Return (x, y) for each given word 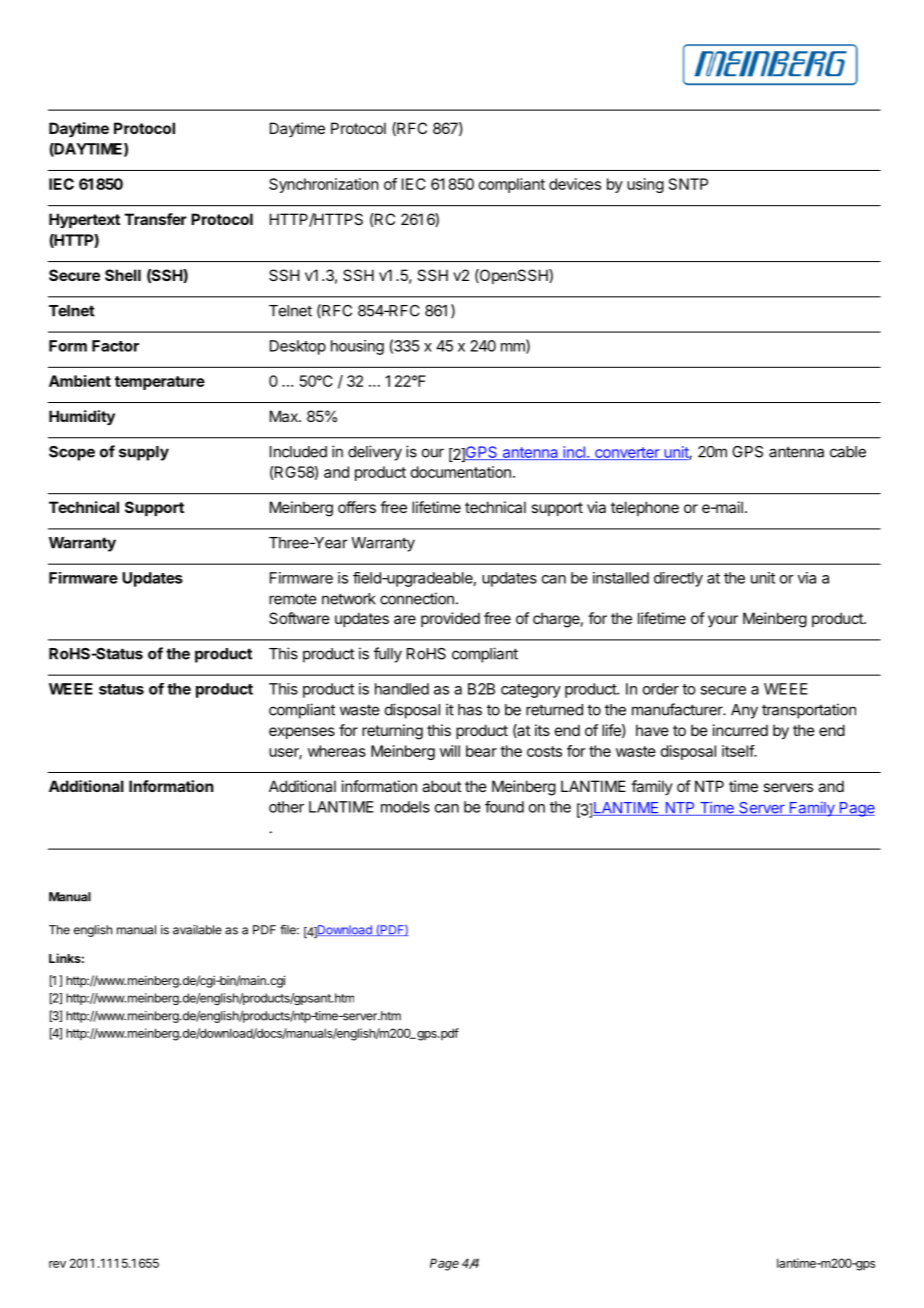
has (470, 710)
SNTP (688, 184)
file (289, 930)
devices (575, 184)
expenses (302, 733)
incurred (740, 730)
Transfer (156, 219)
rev (57, 1264)
